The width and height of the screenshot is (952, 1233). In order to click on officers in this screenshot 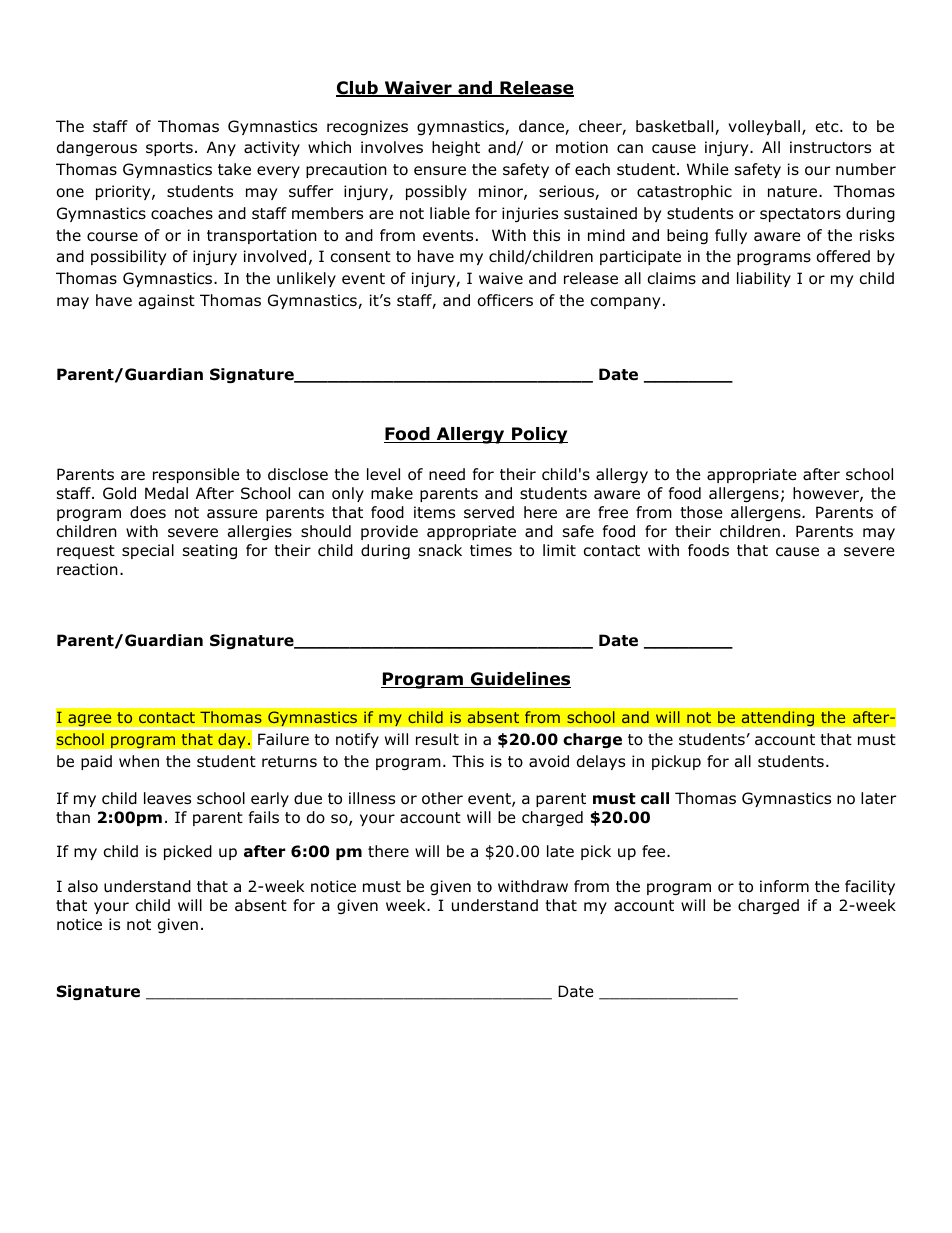, I will do `click(505, 300)`.
